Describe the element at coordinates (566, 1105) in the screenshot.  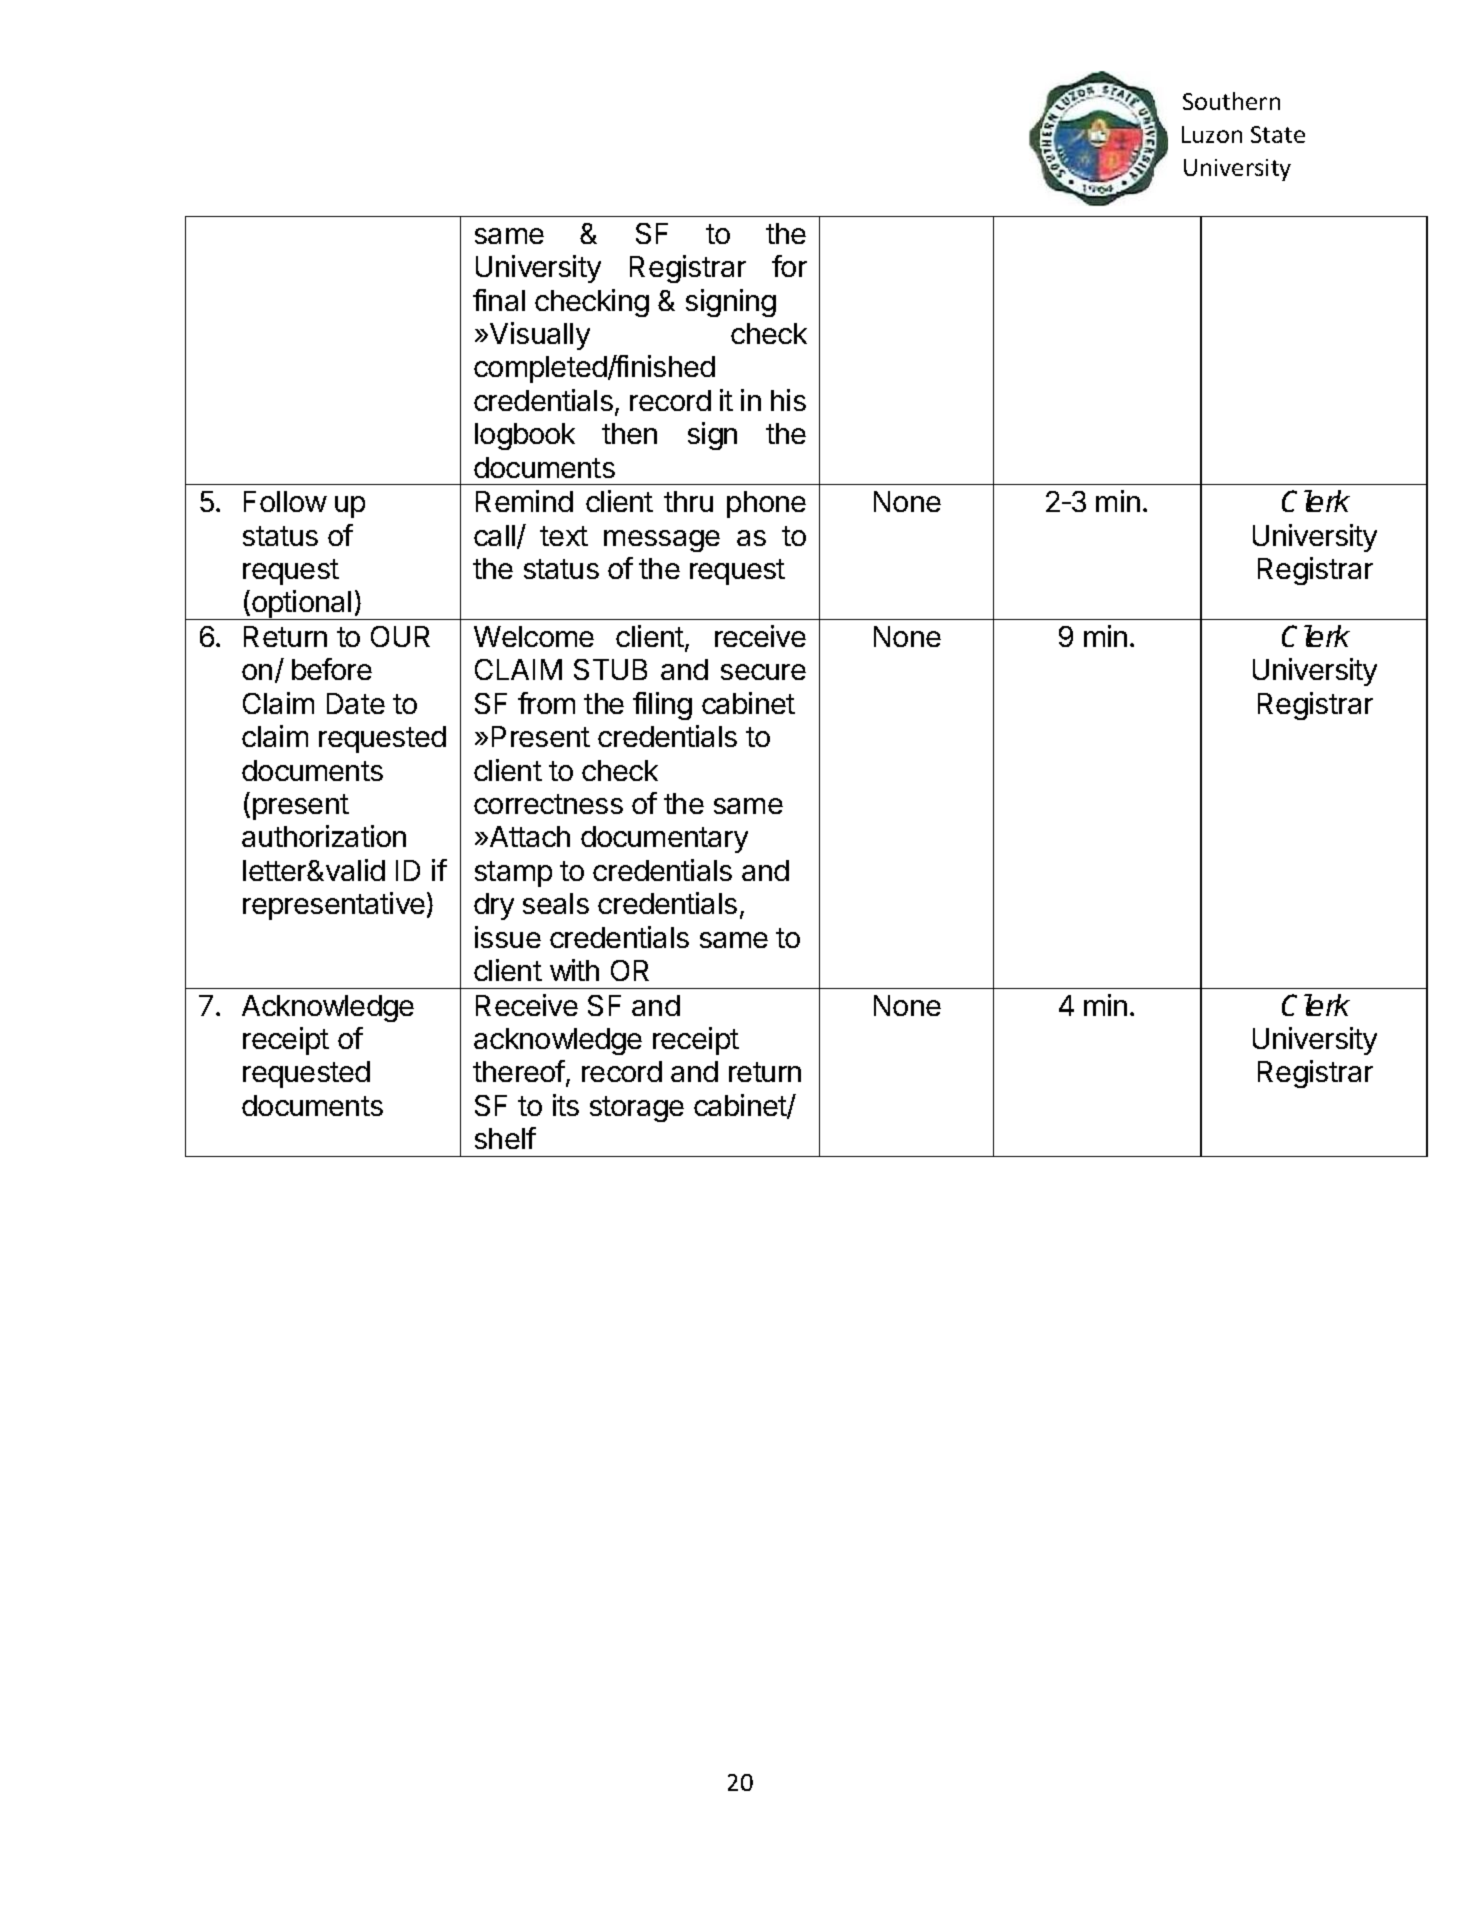
I see `its` at that location.
